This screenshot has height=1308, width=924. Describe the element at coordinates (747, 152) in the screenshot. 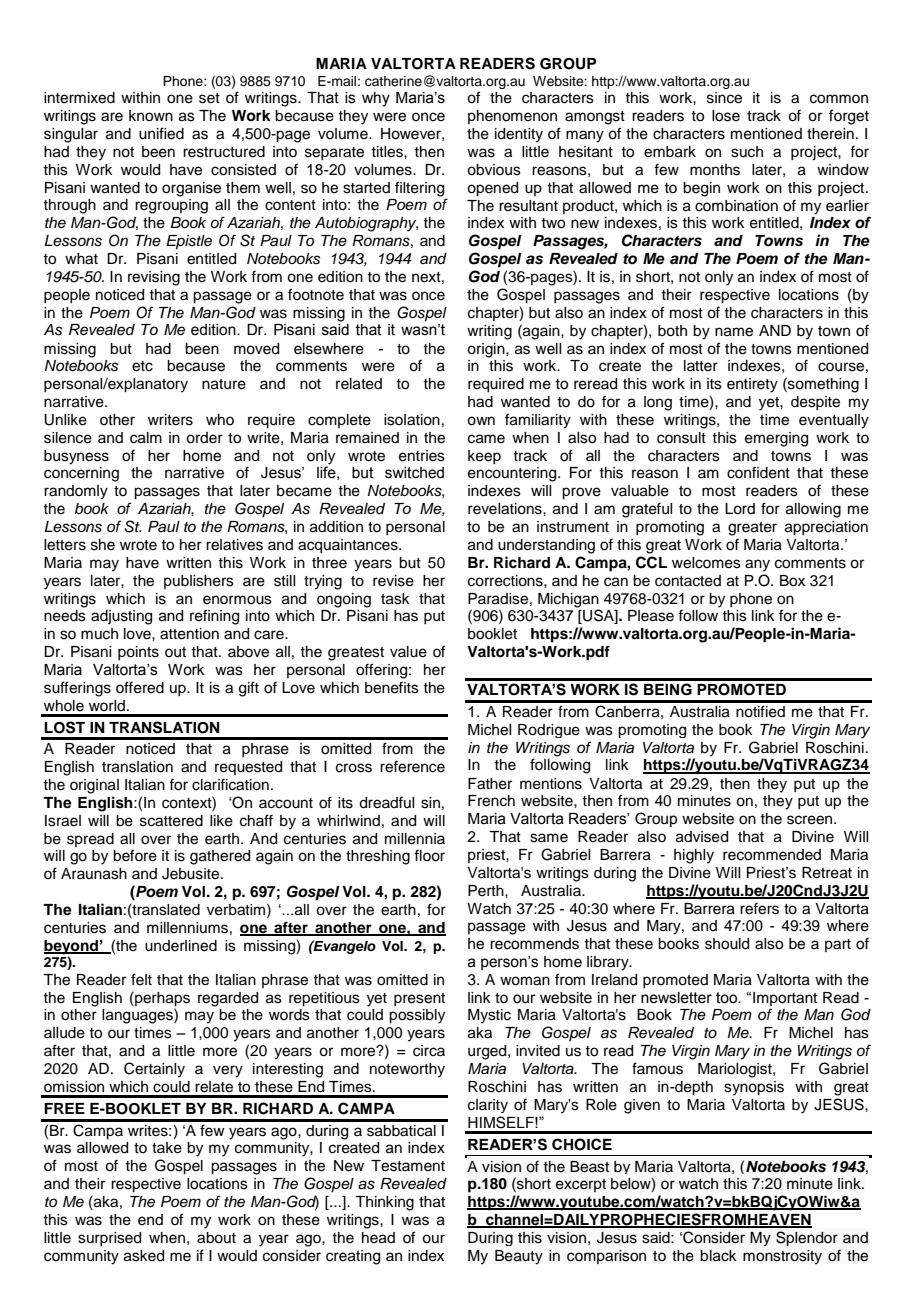

I see `such` at that location.
